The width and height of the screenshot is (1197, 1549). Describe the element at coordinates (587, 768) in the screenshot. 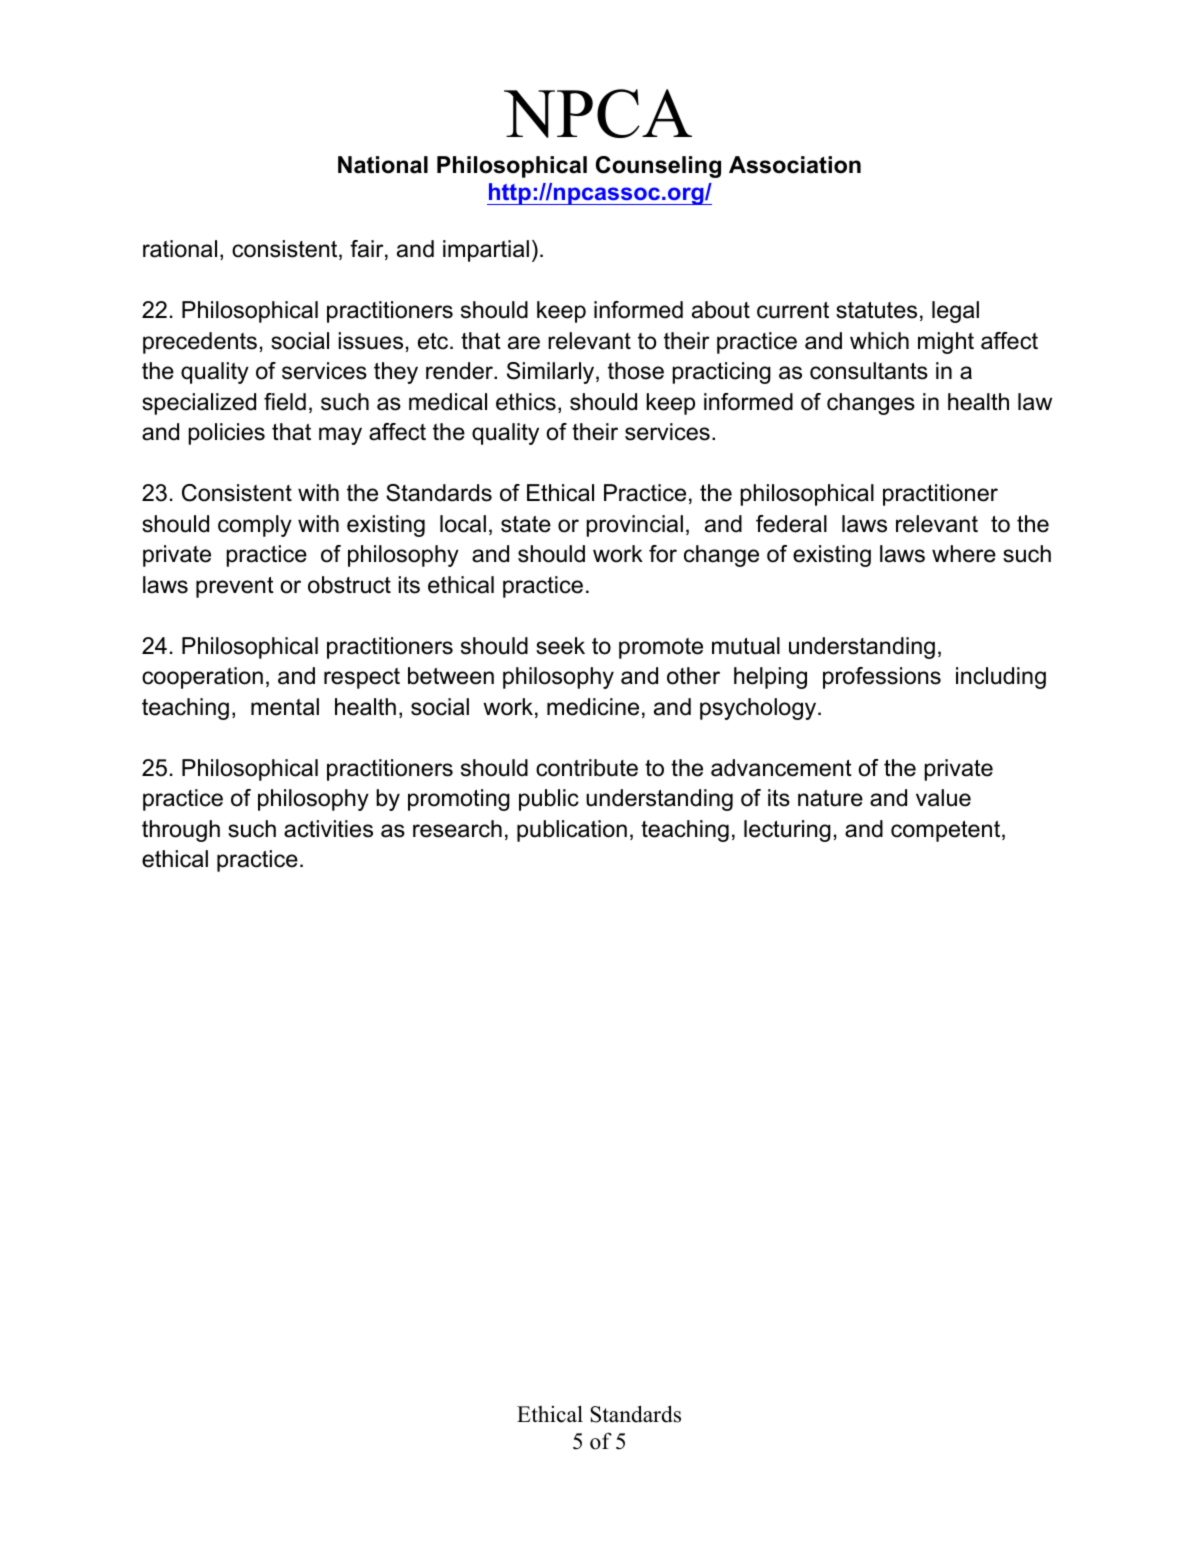

I see `contribute` at that location.
